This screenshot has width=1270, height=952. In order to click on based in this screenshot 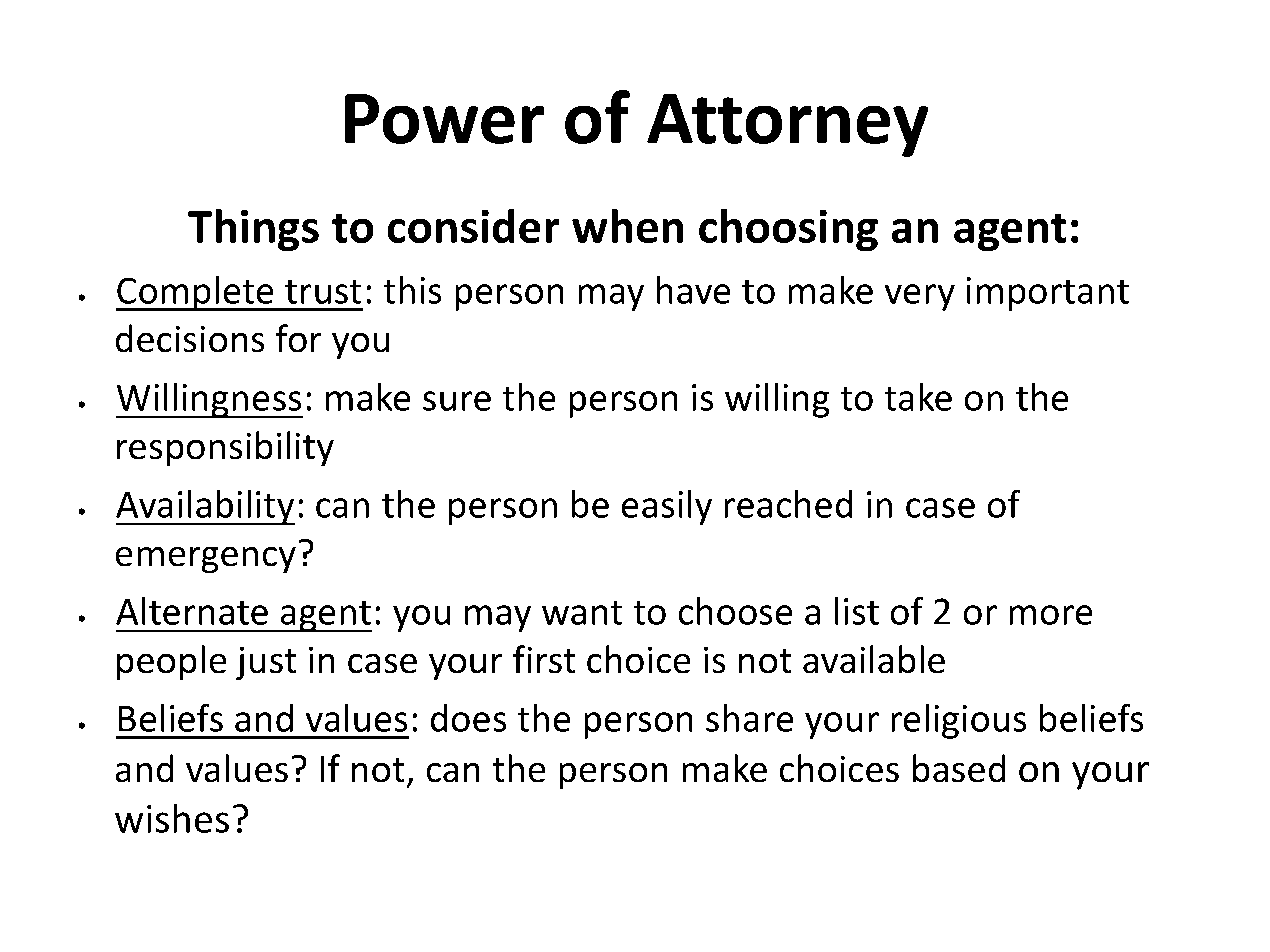, I will do `click(959, 768)`.
